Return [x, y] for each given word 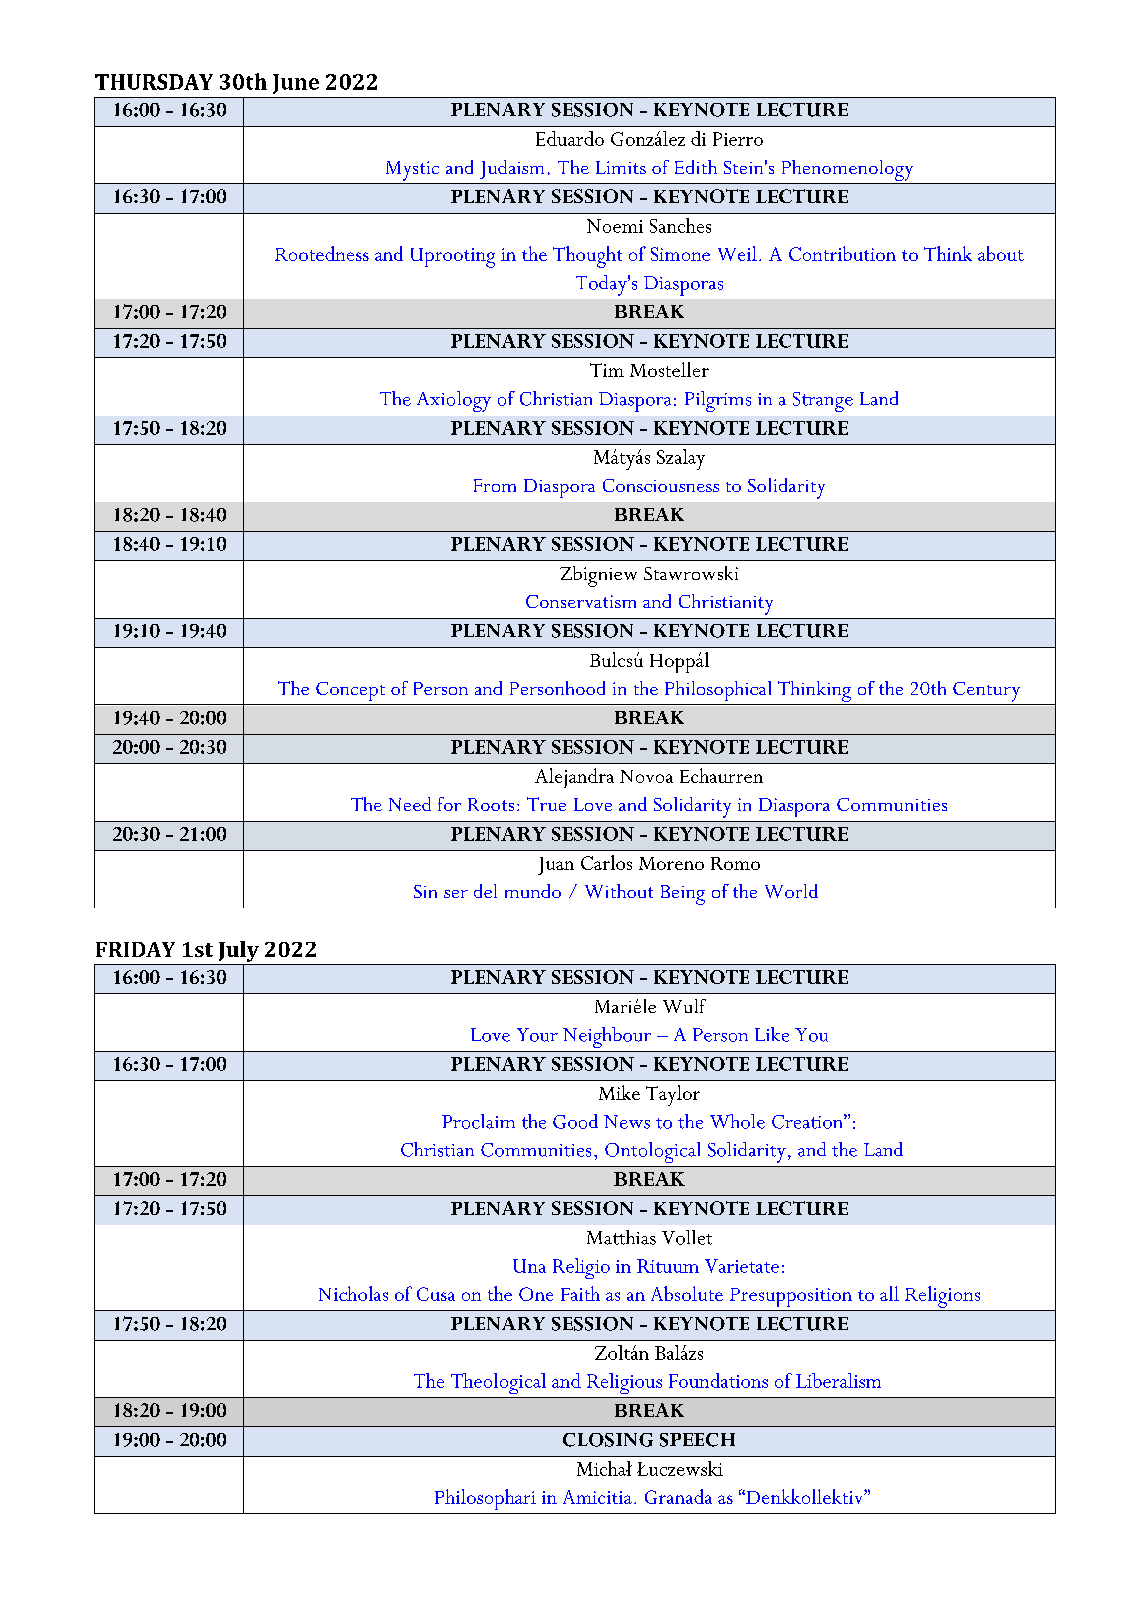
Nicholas [353, 1293]
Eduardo [570, 138]
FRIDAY [135, 949]
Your [537, 1035]
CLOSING [608, 1440]
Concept [350, 691]
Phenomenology [847, 170]
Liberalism [838, 1380]
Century [986, 692]
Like [772, 1034]
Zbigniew [598, 576]
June [296, 84]
